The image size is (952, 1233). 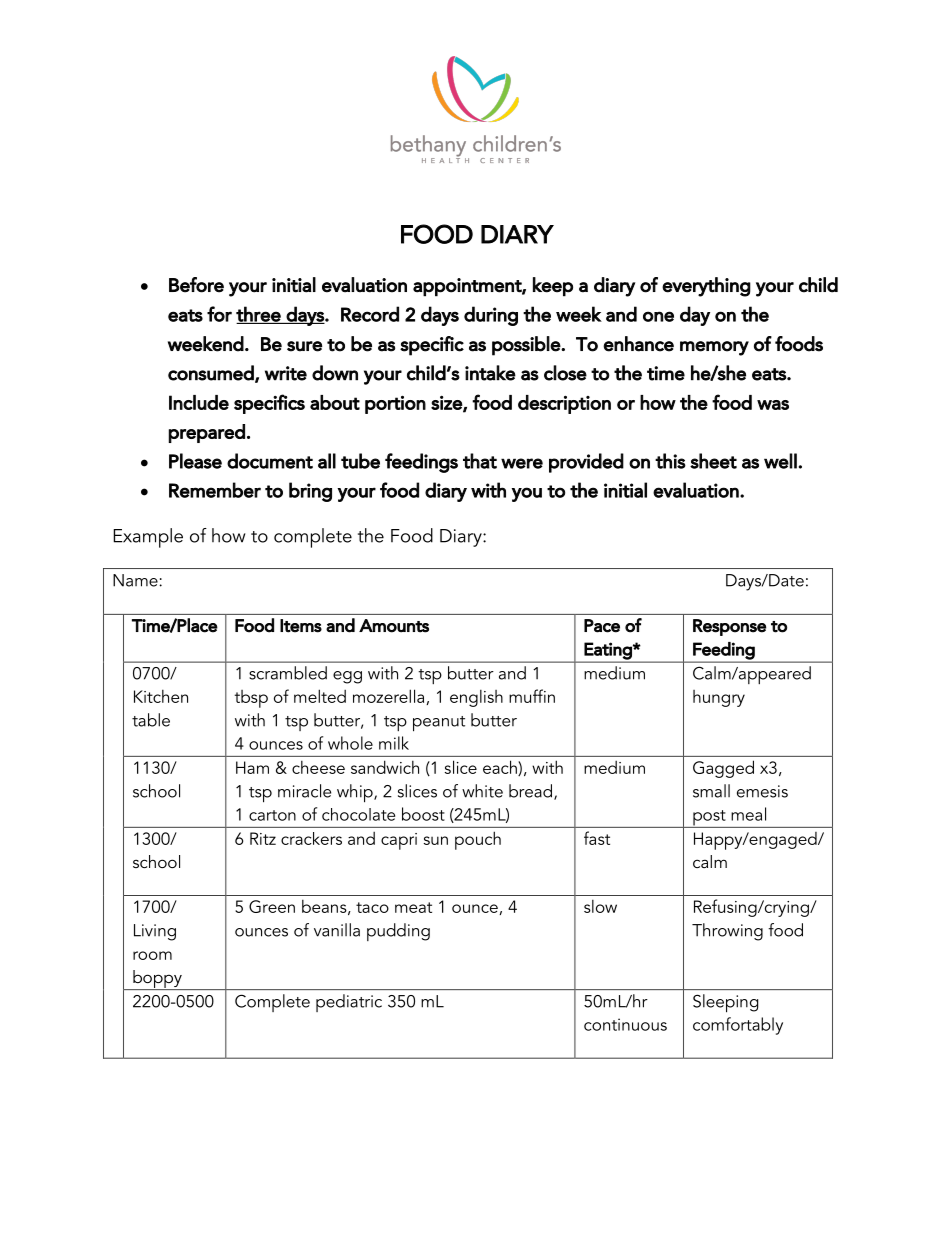 What do you see at coordinates (196, 285) in the screenshot?
I see `Before` at bounding box center [196, 285].
